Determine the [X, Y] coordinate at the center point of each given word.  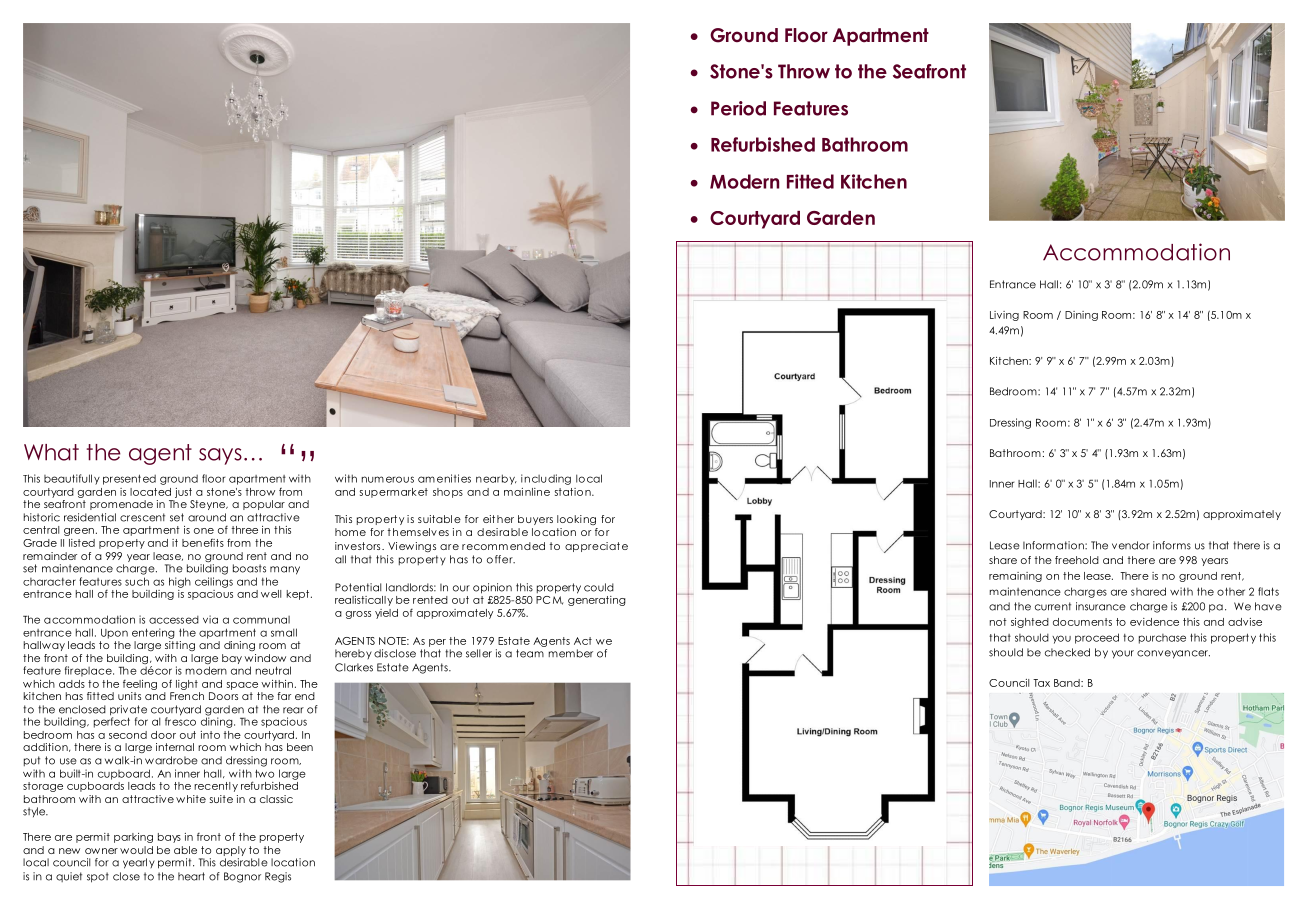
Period [738, 108]
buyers [535, 520]
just [183, 493]
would [136, 850]
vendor [1131, 545]
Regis [278, 877]
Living [1004, 316]
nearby [496, 479]
